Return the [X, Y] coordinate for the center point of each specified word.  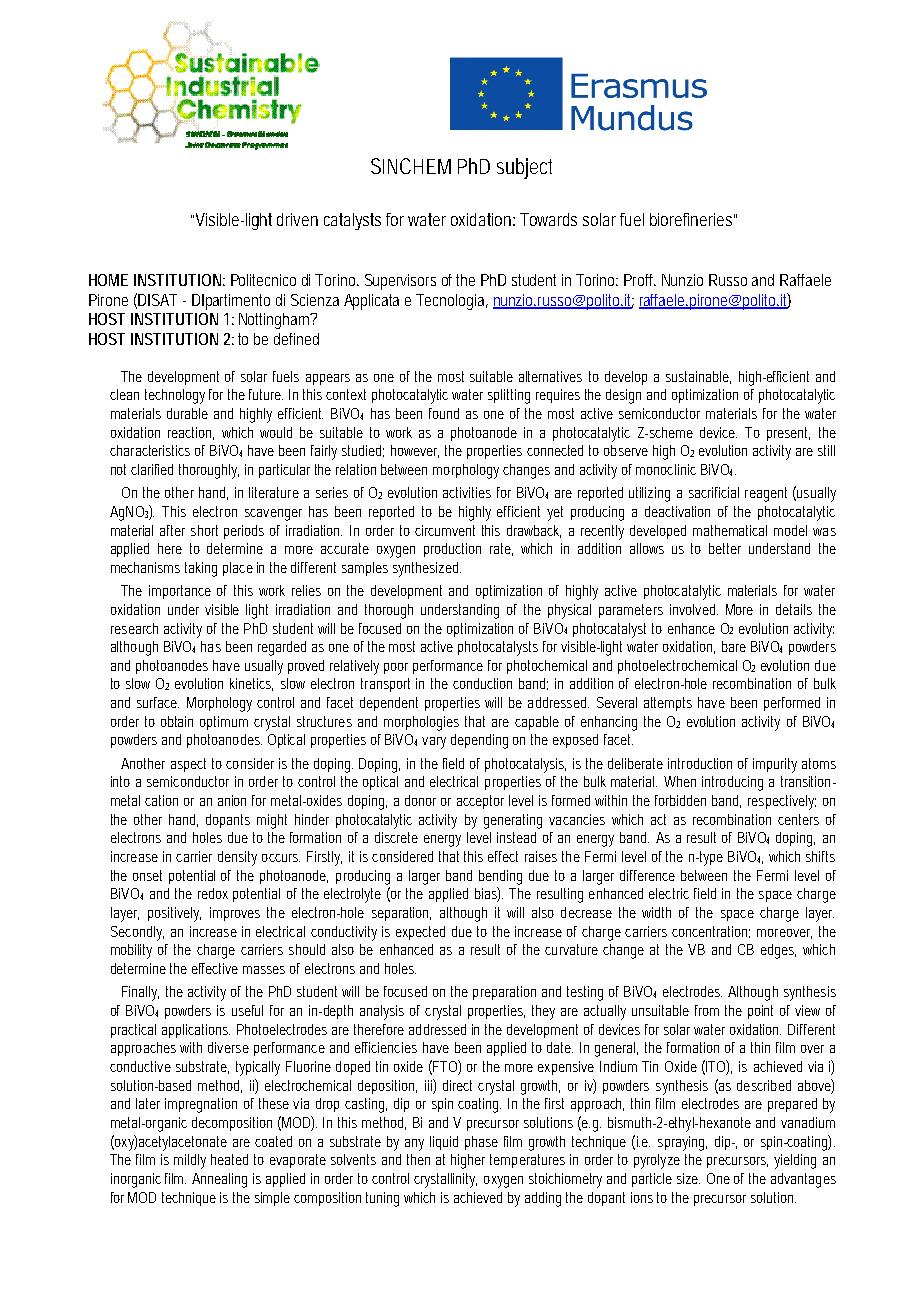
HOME [108, 280]
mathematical [730, 530]
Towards [548, 219]
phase [481, 1143]
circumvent [445, 530]
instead [516, 837]
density [237, 858]
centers [798, 819]
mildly [190, 1161]
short [204, 530]
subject [524, 168]
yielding [795, 1161]
